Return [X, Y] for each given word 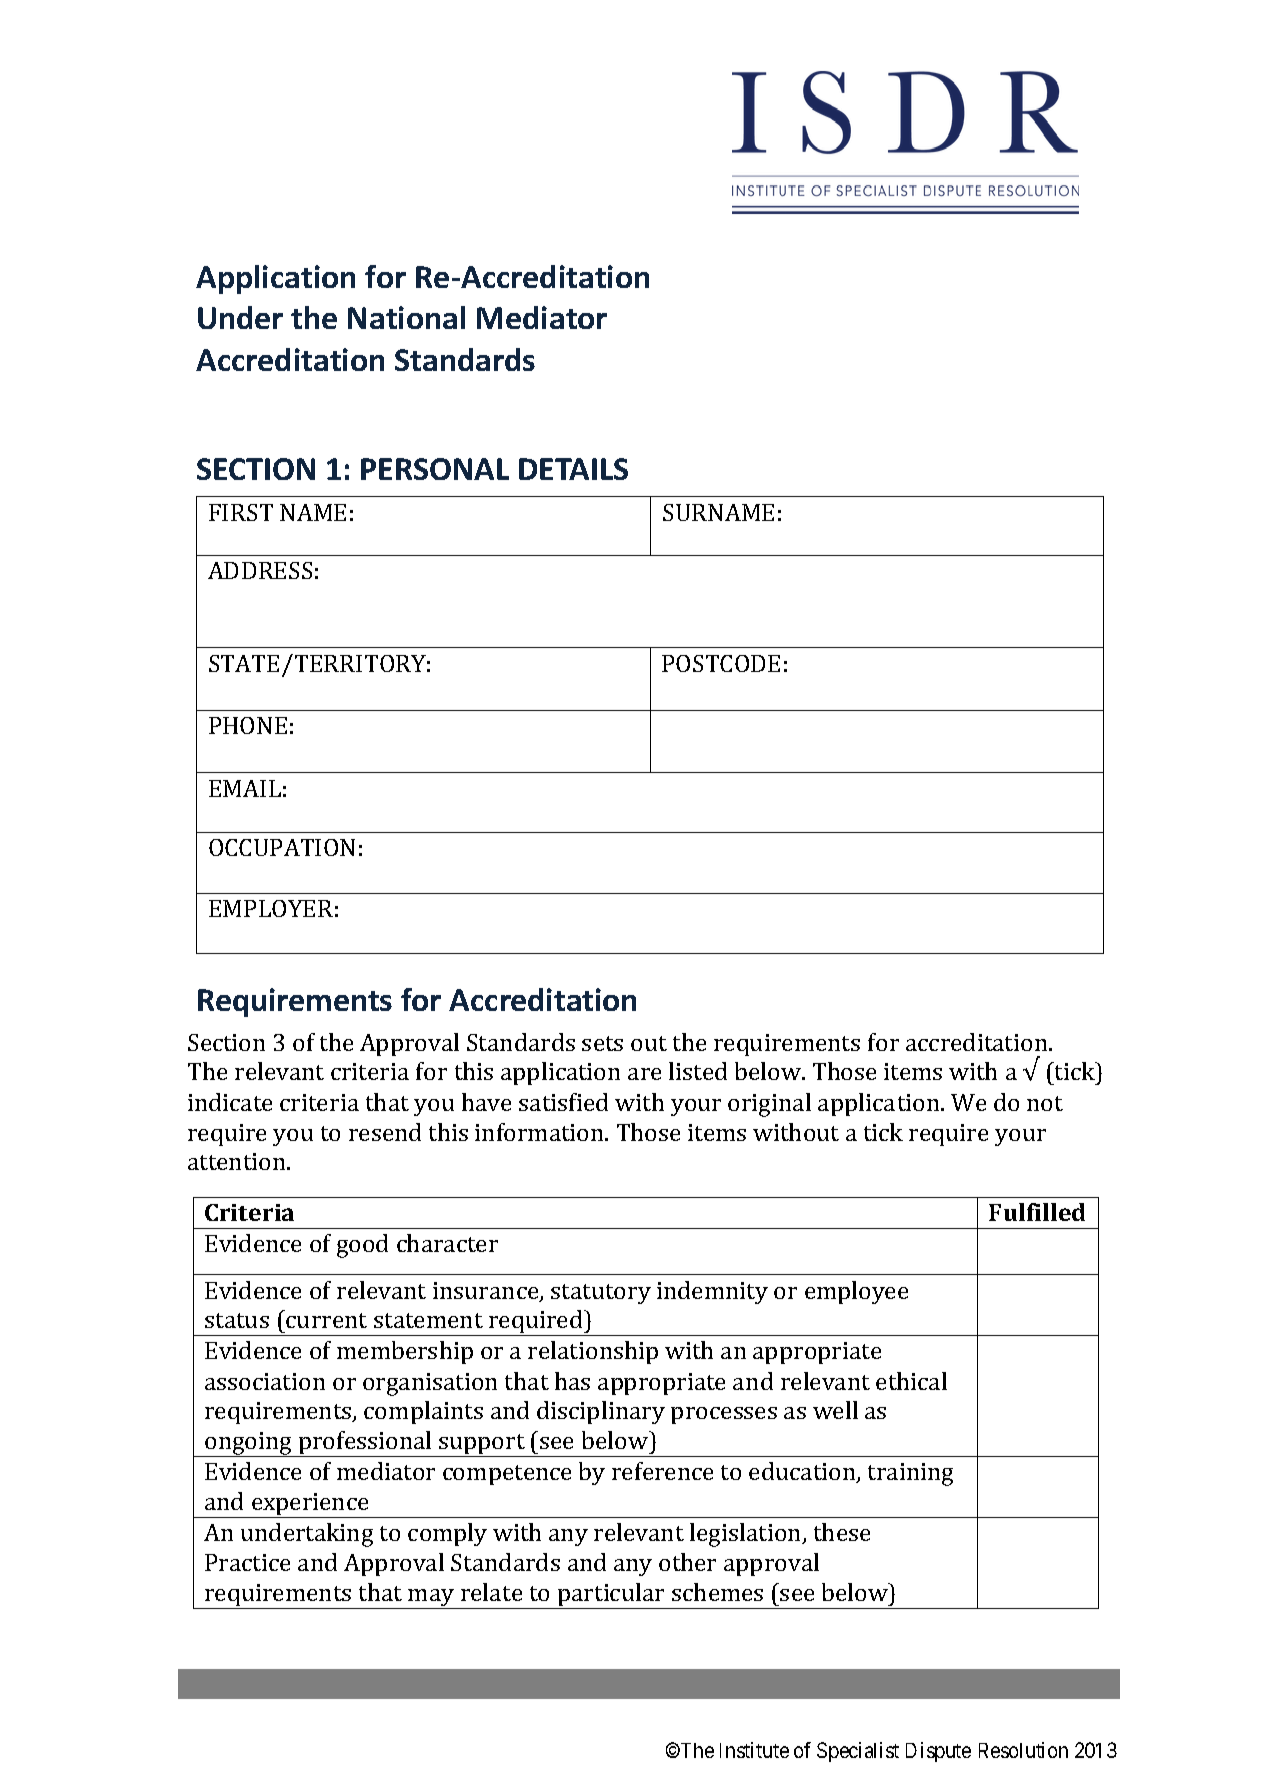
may [431, 1599]
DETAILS [573, 469]
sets [602, 1043]
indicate [230, 1102]
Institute [754, 1750]
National [406, 317]
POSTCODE [721, 663]
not [1045, 1103]
